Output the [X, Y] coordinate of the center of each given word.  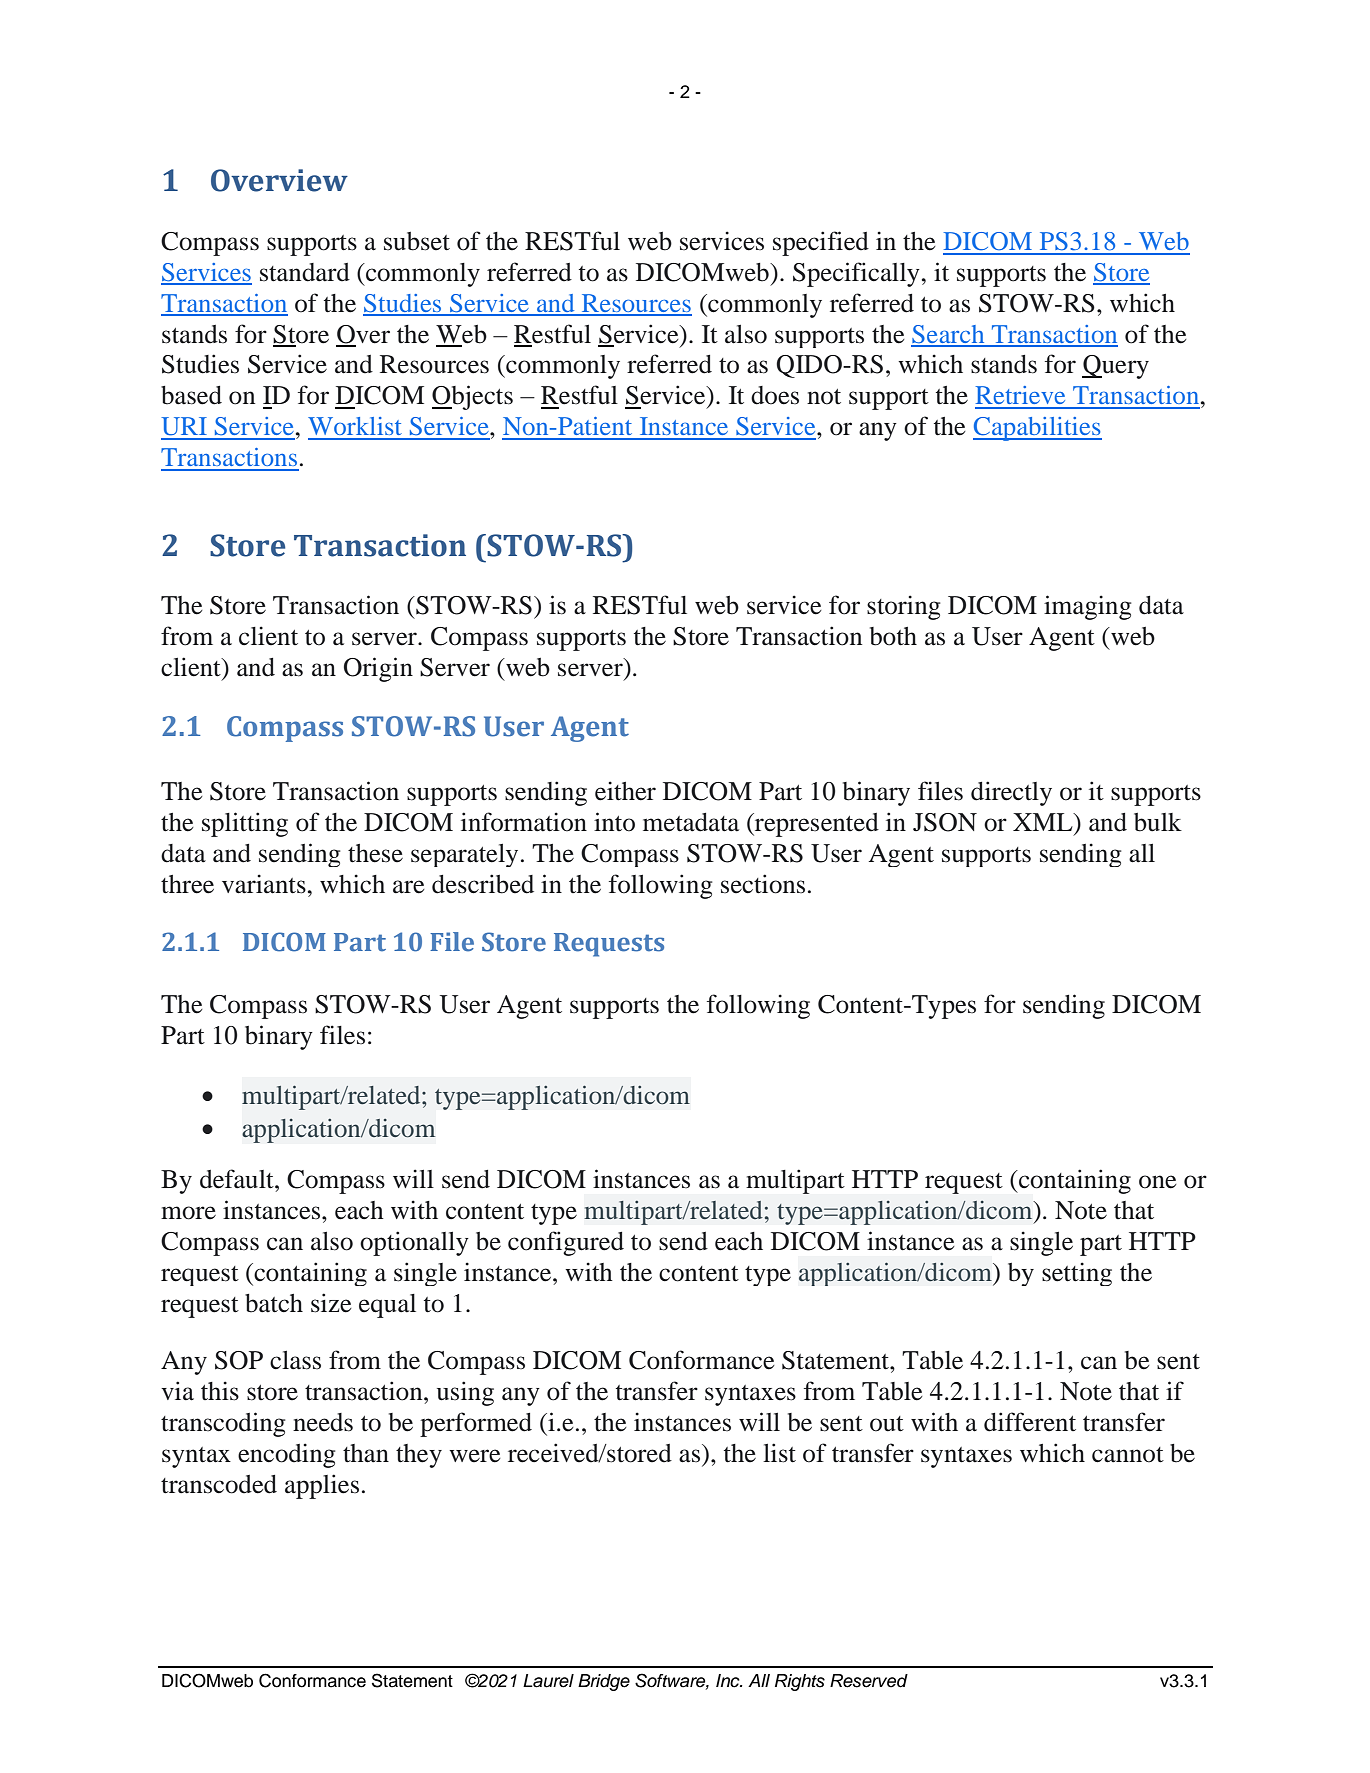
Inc [729, 1681]
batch [274, 1303]
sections [763, 884]
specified [821, 243]
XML [1044, 822]
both [893, 636]
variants [264, 884]
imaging [1087, 607]
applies [322, 1486]
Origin [378, 669]
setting [1077, 1274]
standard [305, 272]
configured [566, 1243]
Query [1115, 367]
